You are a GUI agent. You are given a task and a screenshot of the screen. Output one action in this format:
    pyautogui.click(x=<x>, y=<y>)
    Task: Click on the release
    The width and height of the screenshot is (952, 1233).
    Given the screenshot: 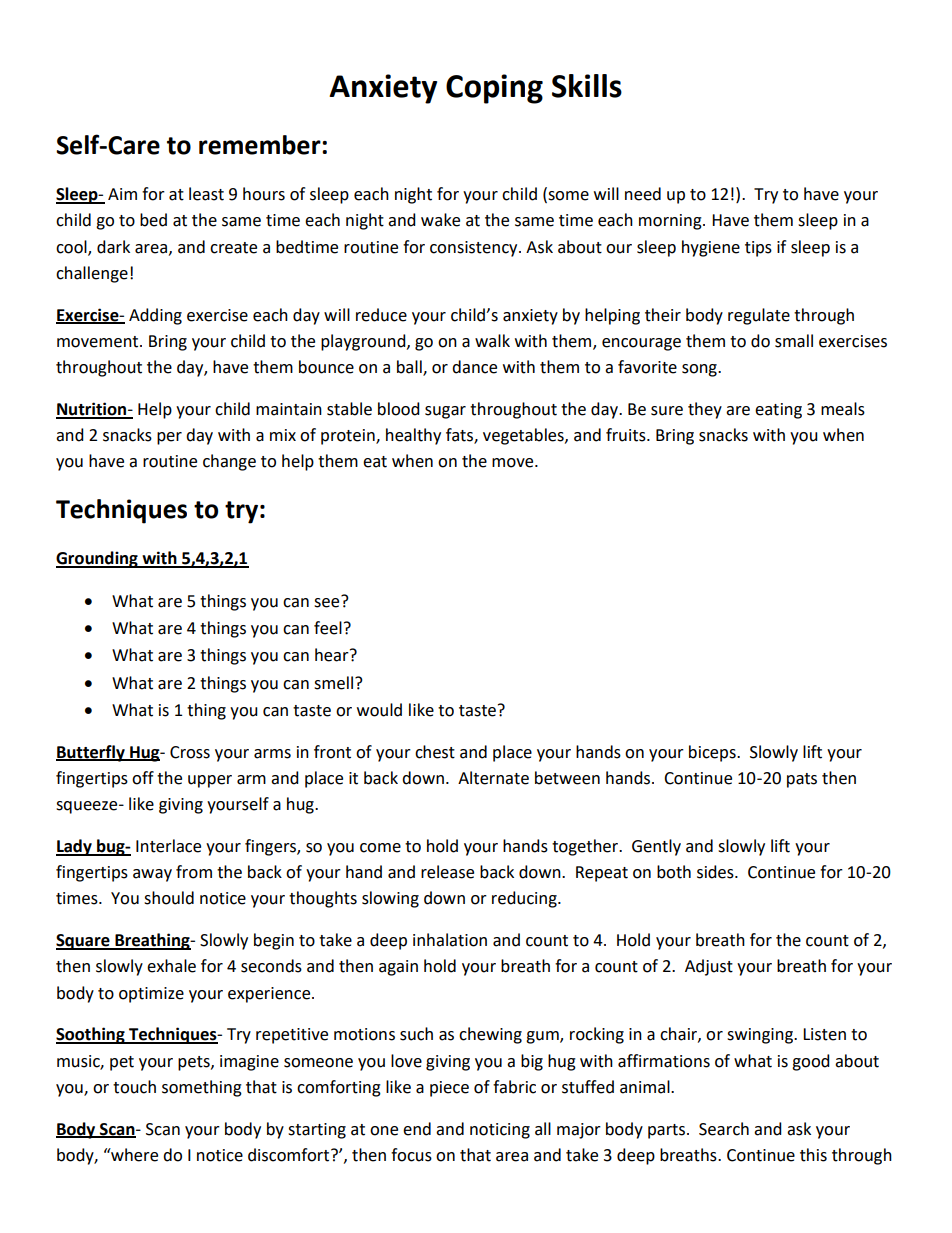 What is the action you would take?
    pyautogui.click(x=447, y=872)
